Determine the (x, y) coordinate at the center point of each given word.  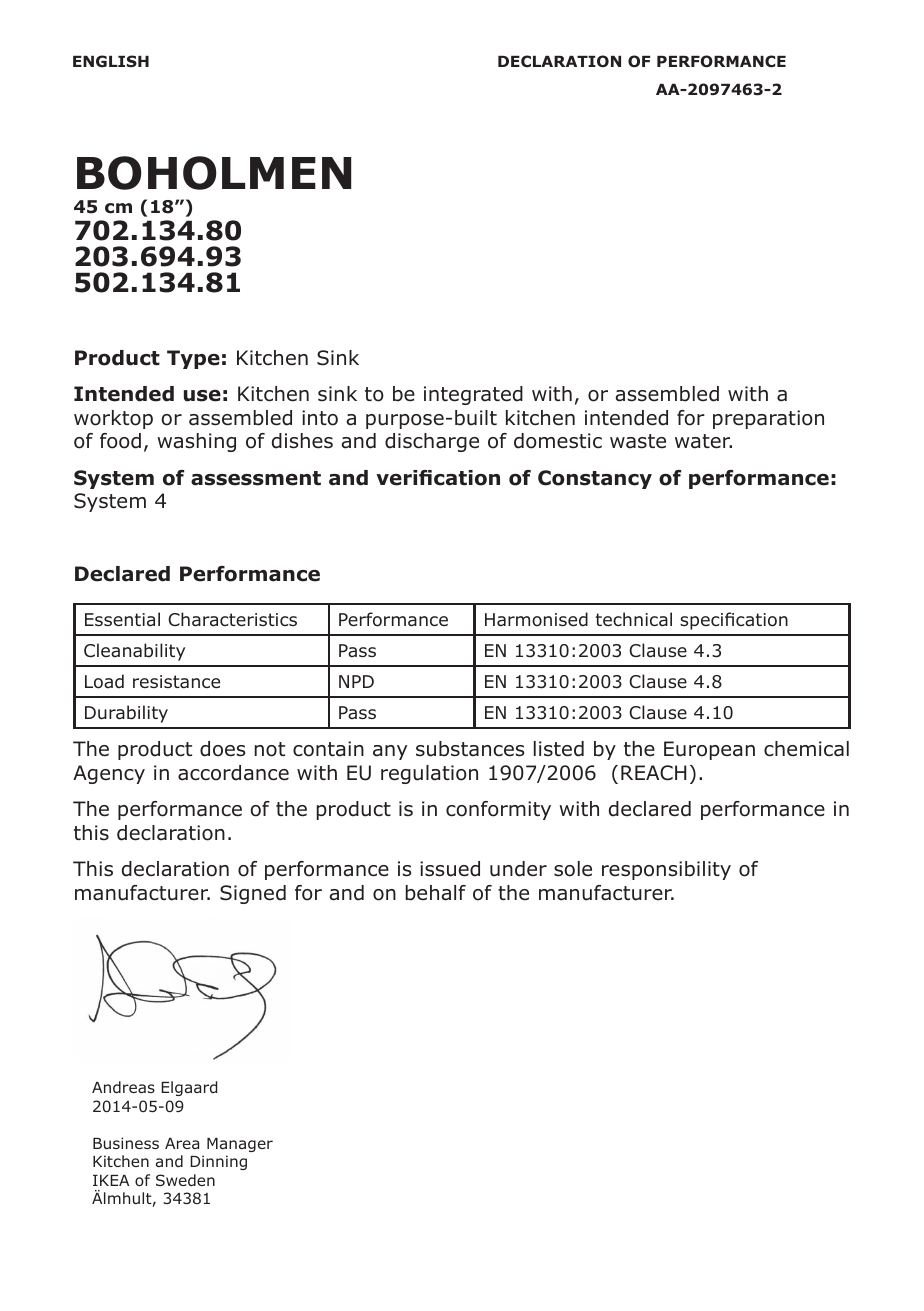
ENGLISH (111, 61)
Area (182, 1143)
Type (193, 359)
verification (438, 478)
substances (470, 749)
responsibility (666, 870)
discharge (432, 442)
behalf (436, 893)
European (709, 750)
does (222, 749)
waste (638, 441)
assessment (256, 478)
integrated (473, 395)
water (703, 441)
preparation (768, 419)
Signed (253, 894)
